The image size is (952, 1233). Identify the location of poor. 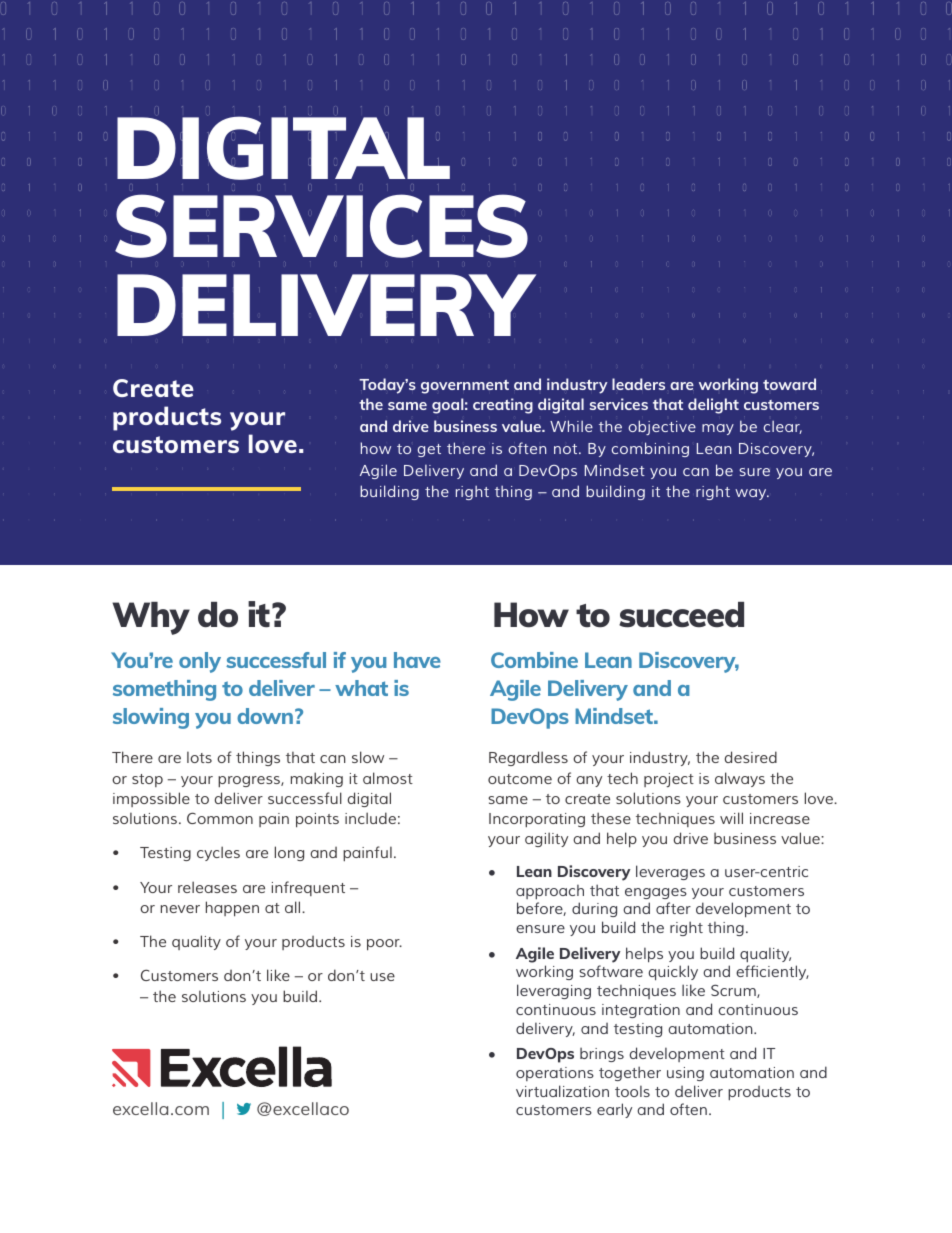
(384, 945).
